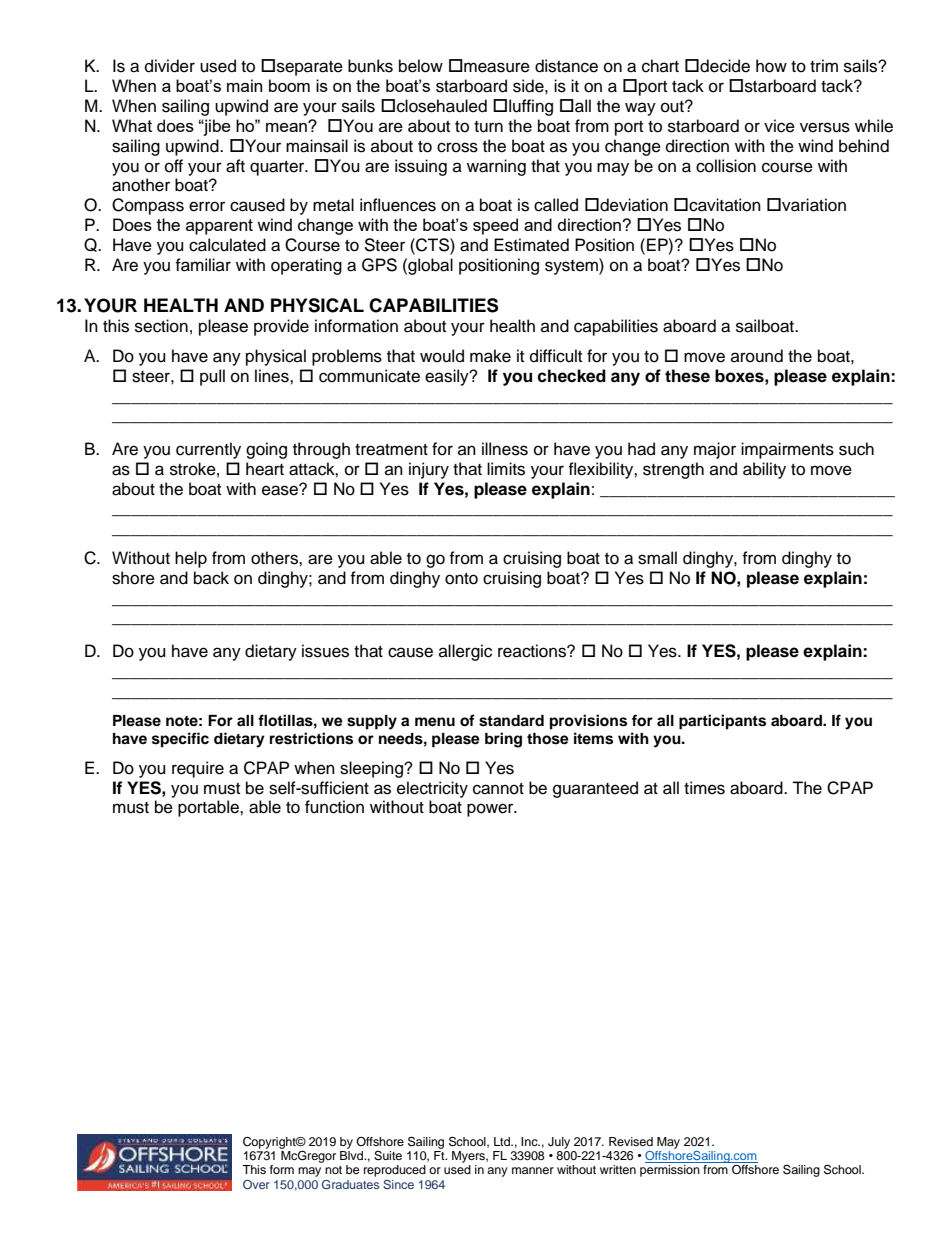 The height and width of the image is (1233, 952). What do you see at coordinates (334, 807) in the image?
I see `function` at bounding box center [334, 807].
